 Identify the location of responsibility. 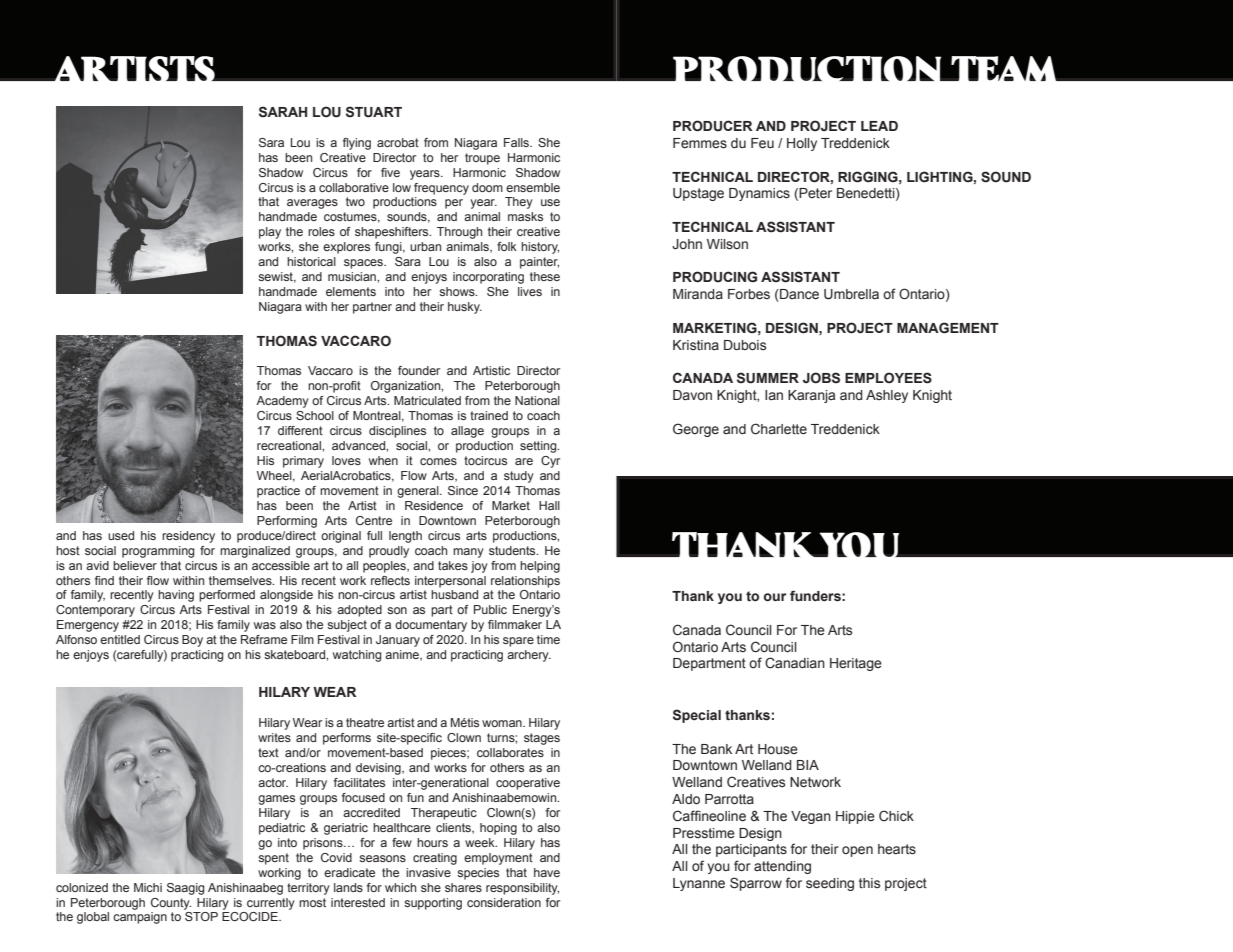
(522, 889).
